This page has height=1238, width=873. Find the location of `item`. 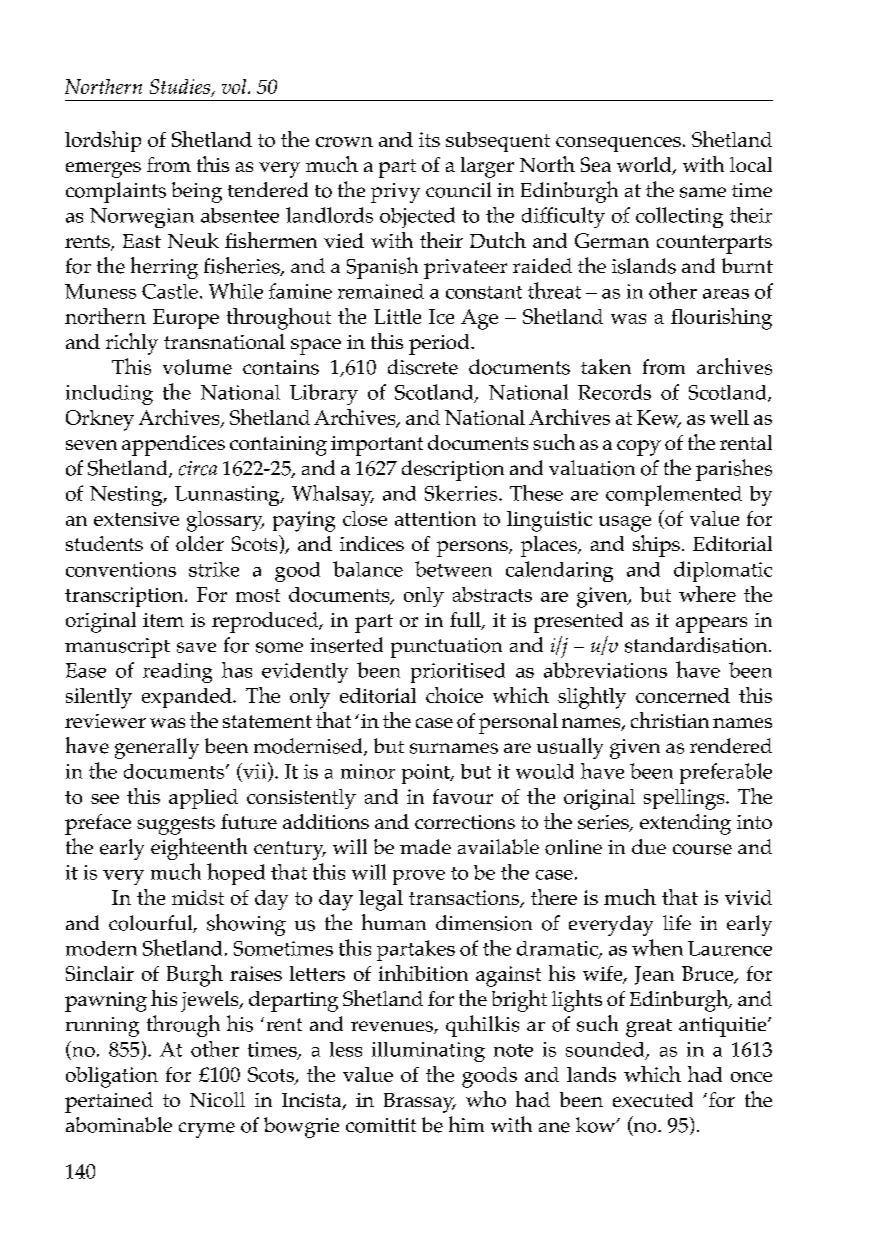

item is located at coordinates (163, 620).
